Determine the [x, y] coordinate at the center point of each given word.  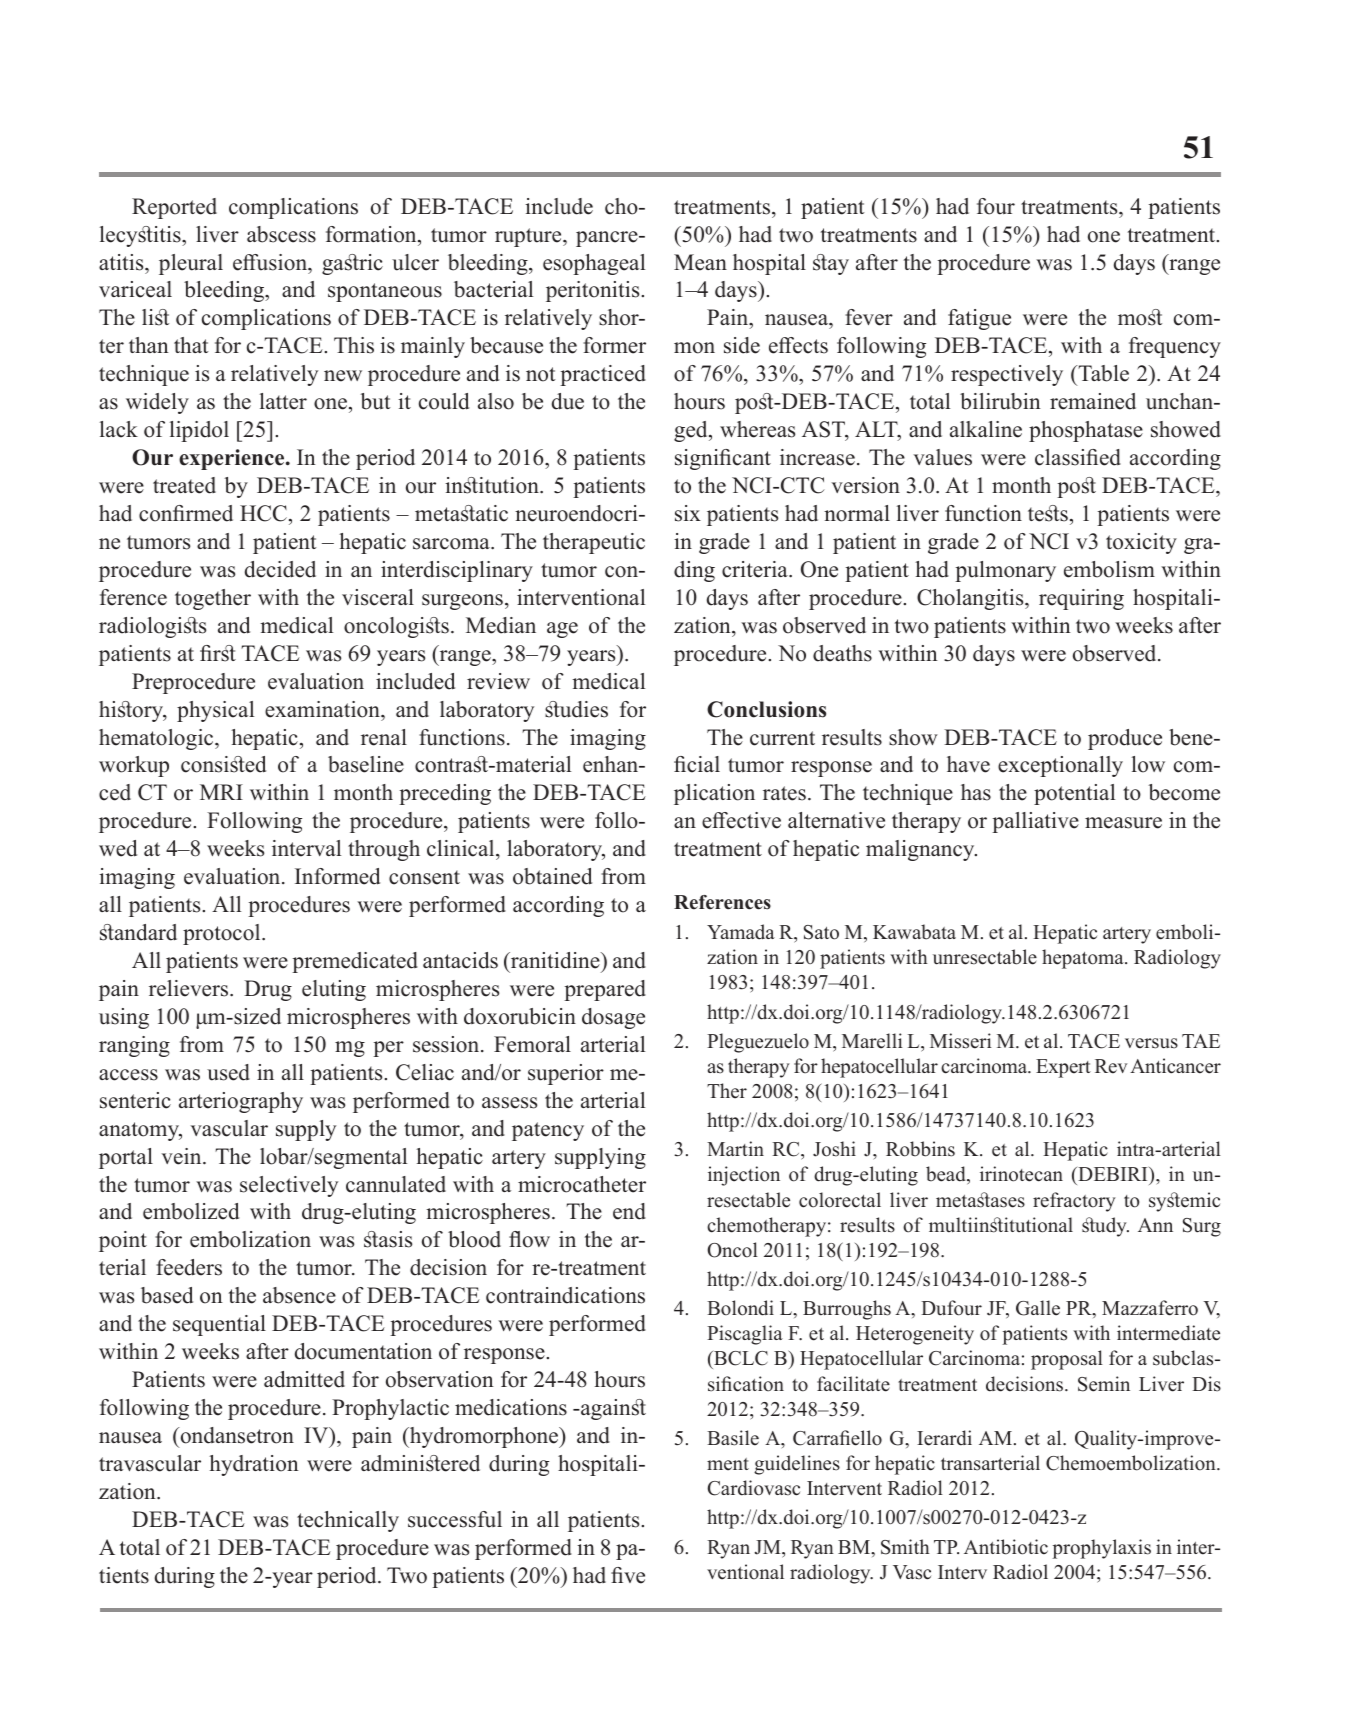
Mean [700, 262]
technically [348, 1521]
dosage [613, 1018]
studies [576, 709]
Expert [1063, 1068]
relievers [188, 988]
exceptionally [1060, 766]
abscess [281, 234]
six [688, 513]
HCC [263, 513]
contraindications [565, 1295]
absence [299, 1295]
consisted [223, 764]
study [1105, 1227]
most [1140, 317]
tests [1048, 513]
